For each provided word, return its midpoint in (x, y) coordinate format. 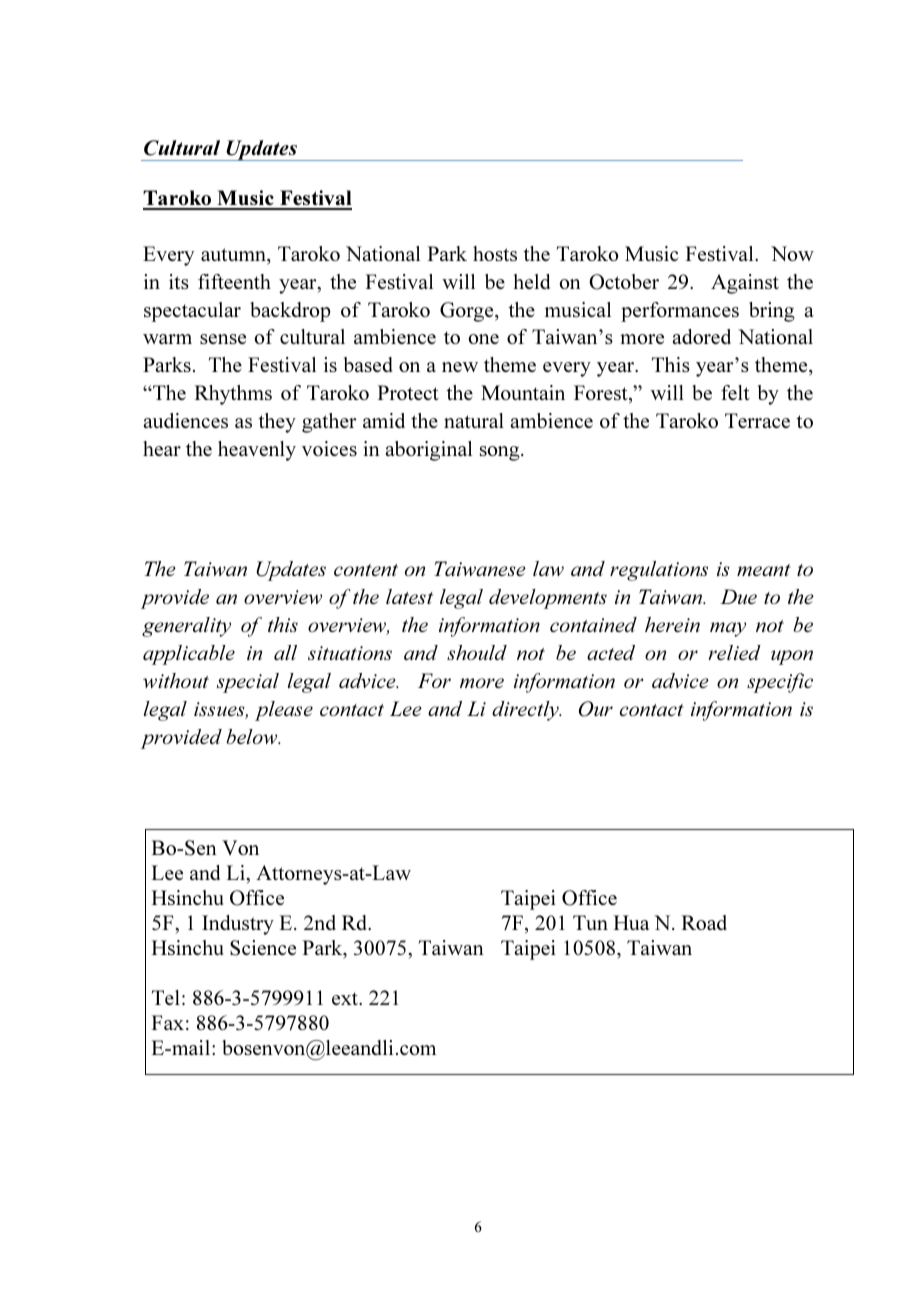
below (253, 736)
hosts (495, 253)
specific (780, 683)
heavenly (257, 451)
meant (764, 570)
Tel (166, 997)
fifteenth (234, 281)
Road (704, 922)
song (501, 453)
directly (526, 711)
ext (346, 998)
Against (745, 284)
